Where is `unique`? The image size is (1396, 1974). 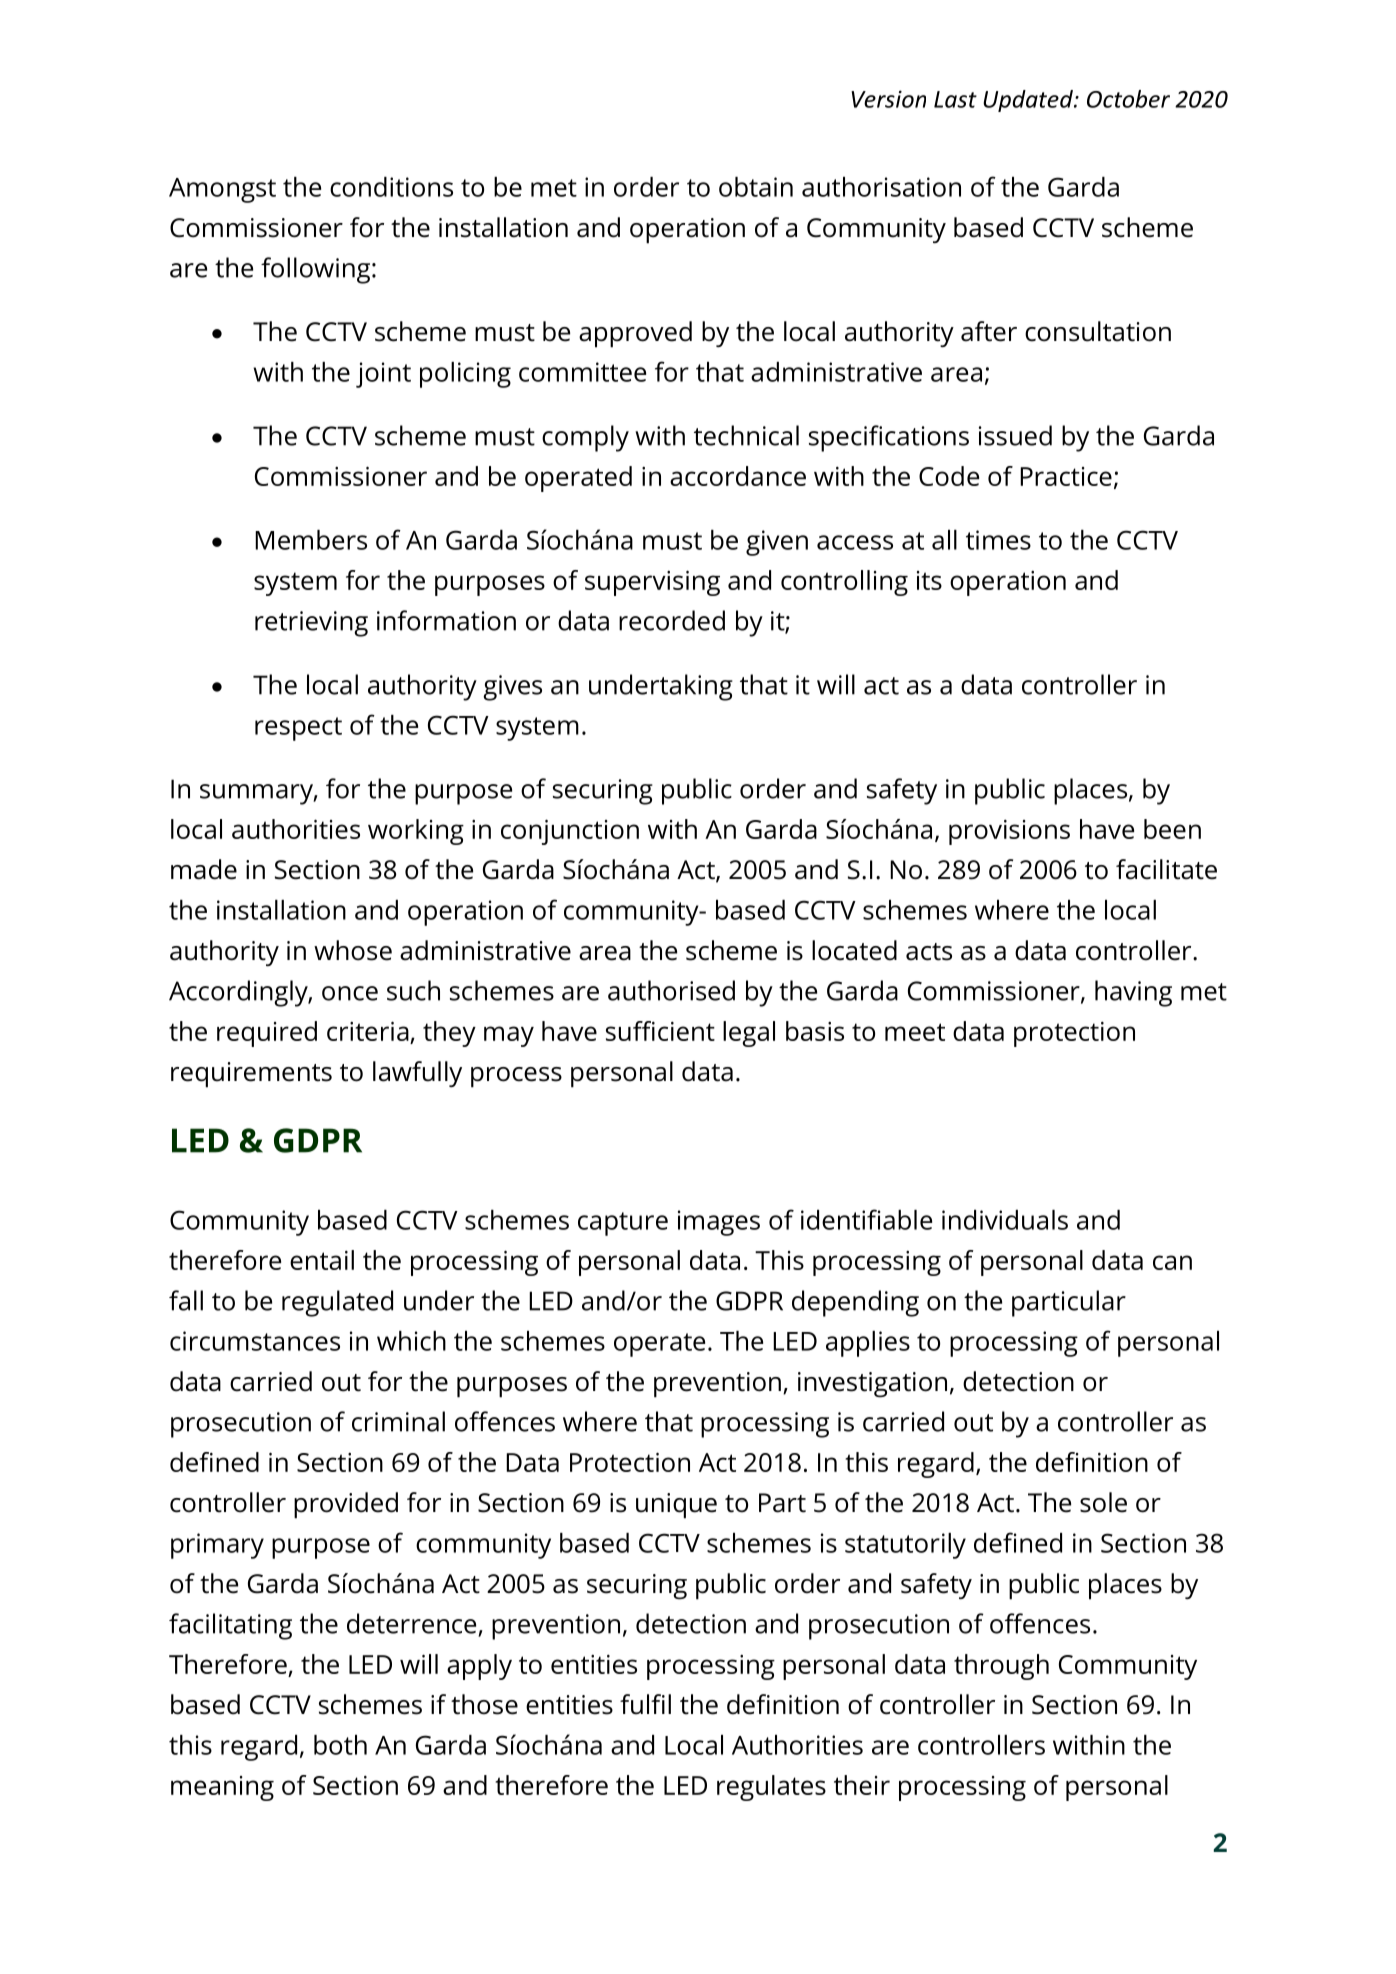
unique is located at coordinates (676, 1506).
